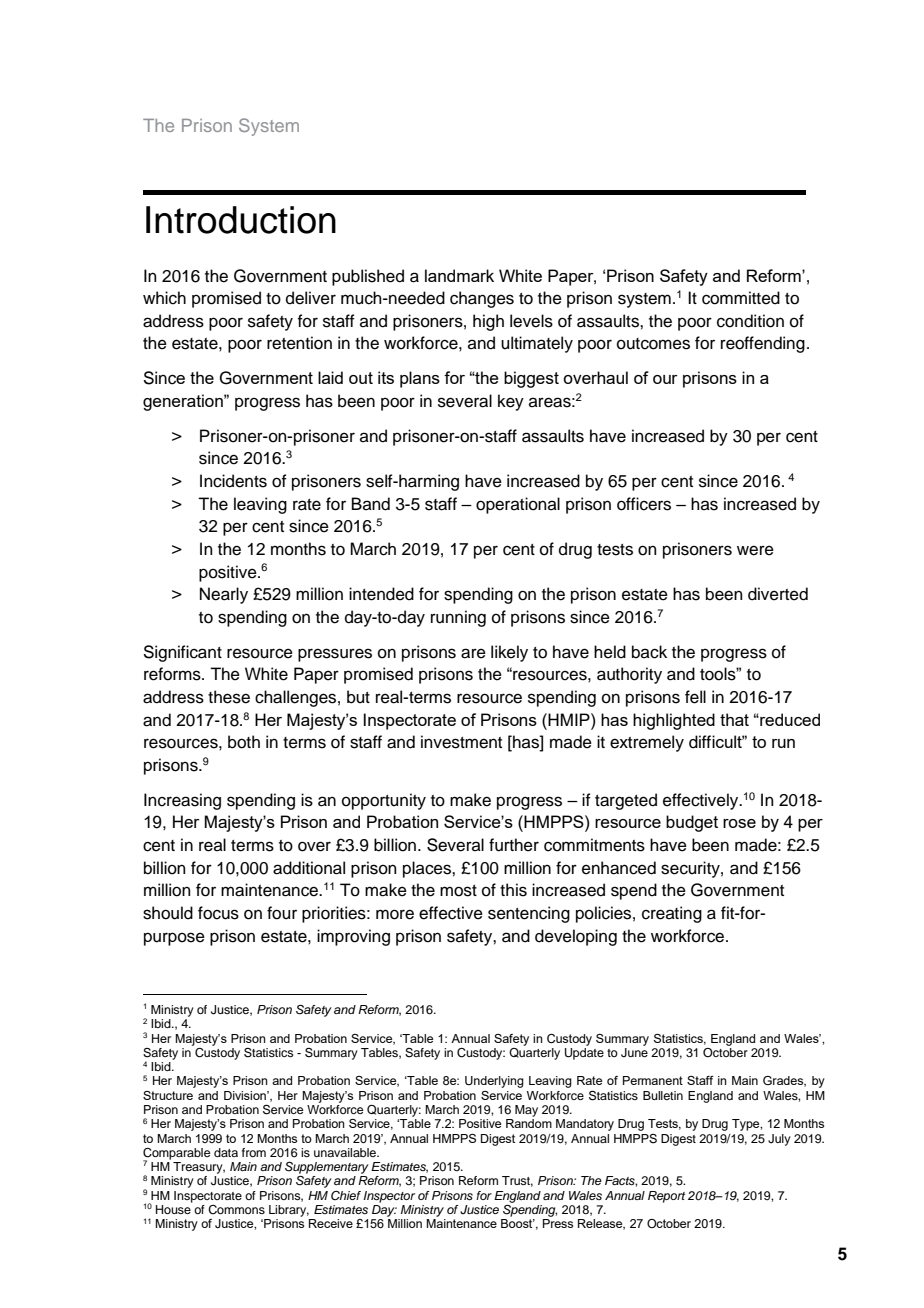  I want to click on Introduction, so click(241, 220).
